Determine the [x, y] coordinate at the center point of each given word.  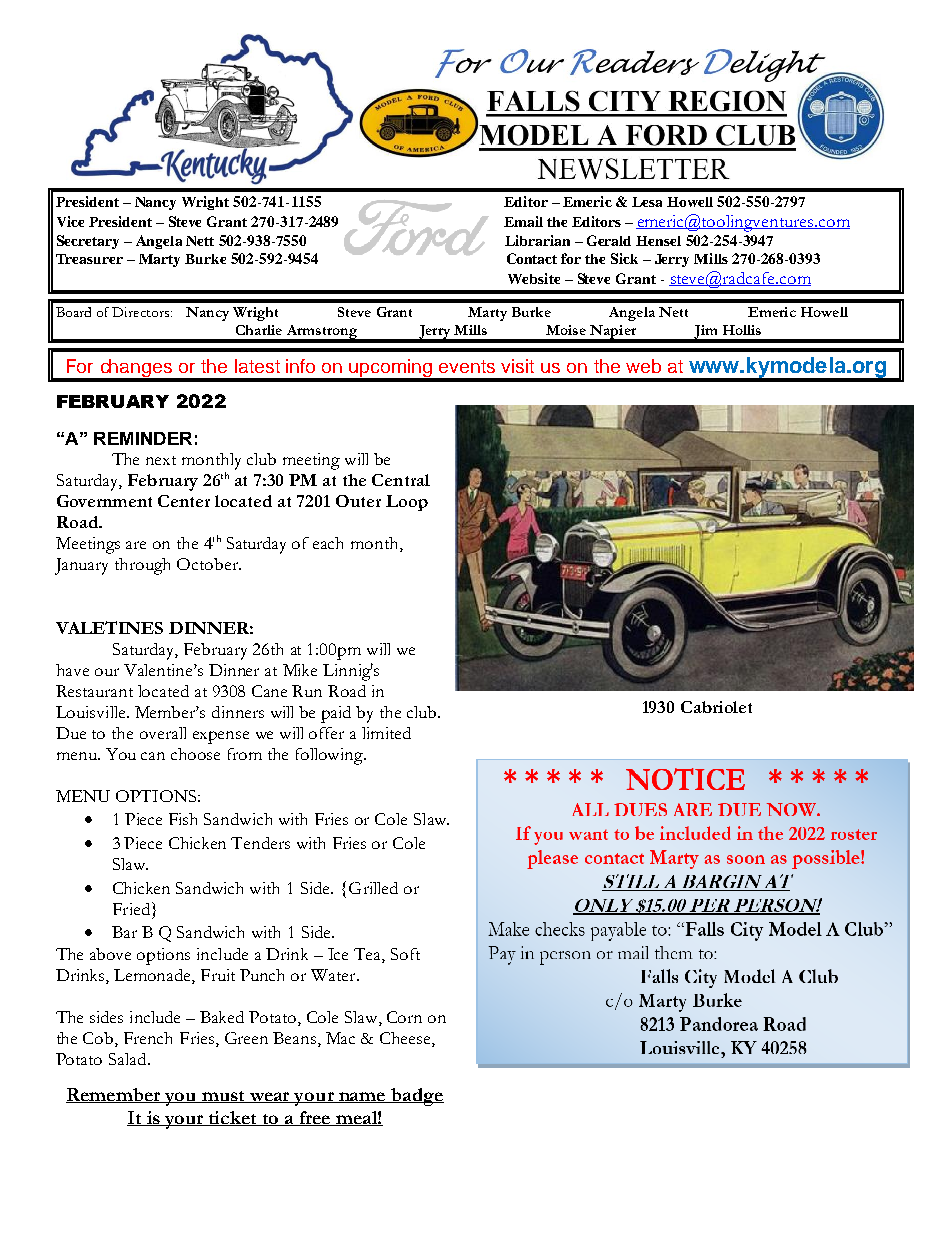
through [142, 566]
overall [163, 733]
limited [386, 733]
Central [401, 480]
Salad [129, 1059]
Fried [131, 909]
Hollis [742, 330]
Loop [407, 503]
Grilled [373, 888]
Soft [405, 954]
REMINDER [143, 438]
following [331, 756]
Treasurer [89, 259]
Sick [624, 258]
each [328, 543]
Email [523, 221]
